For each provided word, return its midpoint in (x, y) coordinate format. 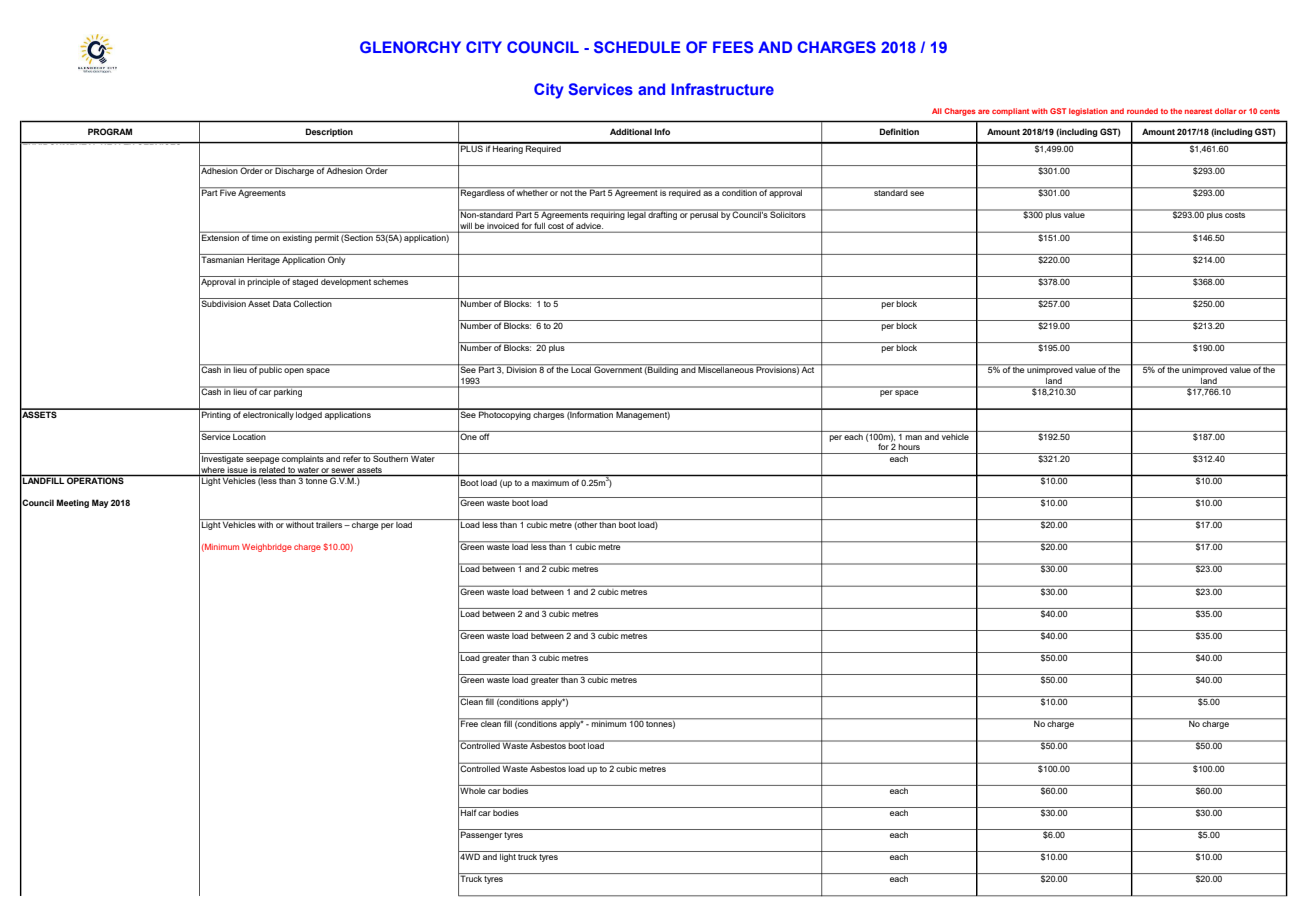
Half (468, 811)
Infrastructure (722, 89)
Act (808, 369)
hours (909, 447)
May (100, 503)
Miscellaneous (726, 369)
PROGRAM (110, 131)
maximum (550, 483)
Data (282, 302)
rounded (1142, 111)
